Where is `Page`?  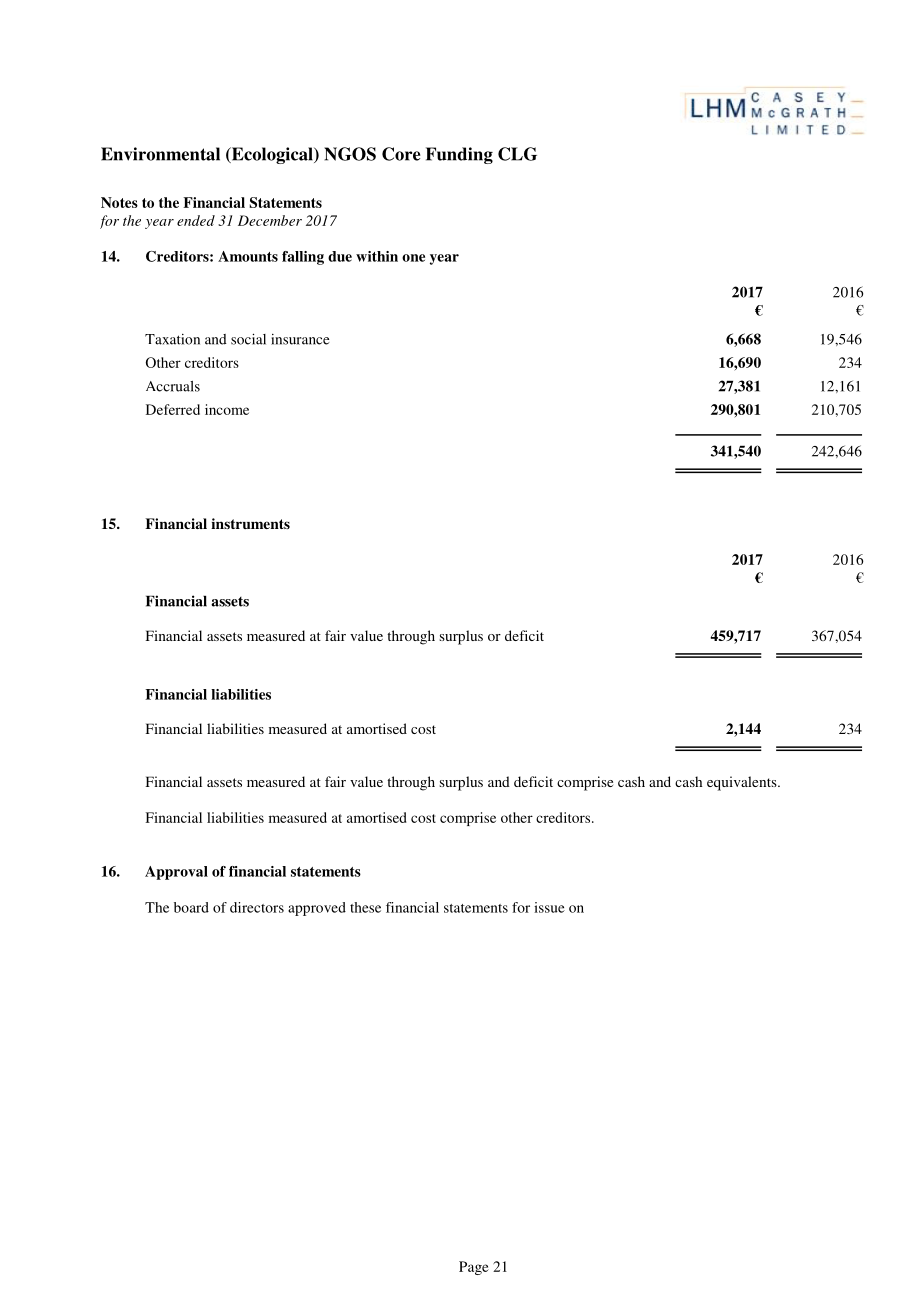 Page is located at coordinates (474, 1268).
